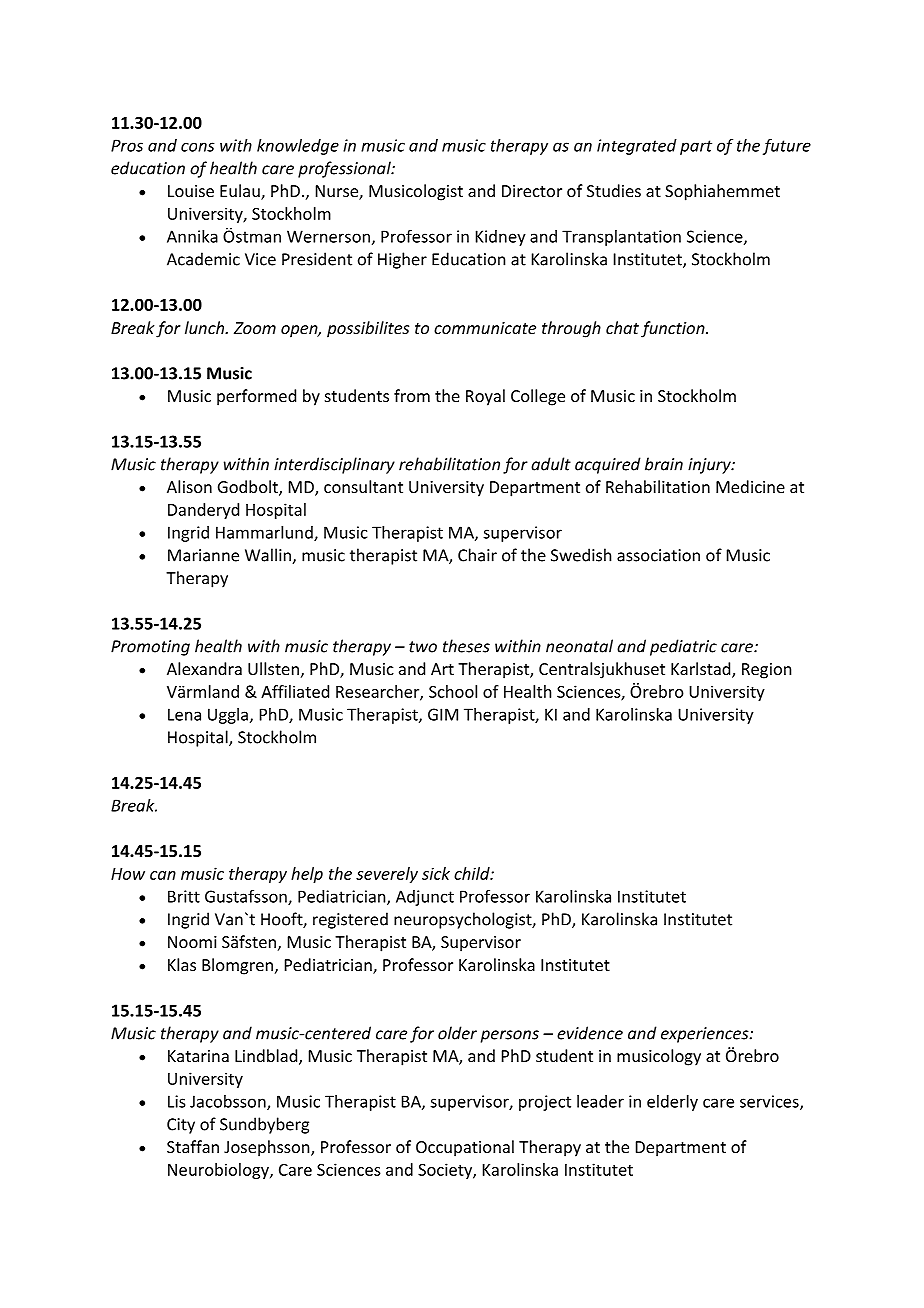  I want to click on GIM, so click(443, 714).
